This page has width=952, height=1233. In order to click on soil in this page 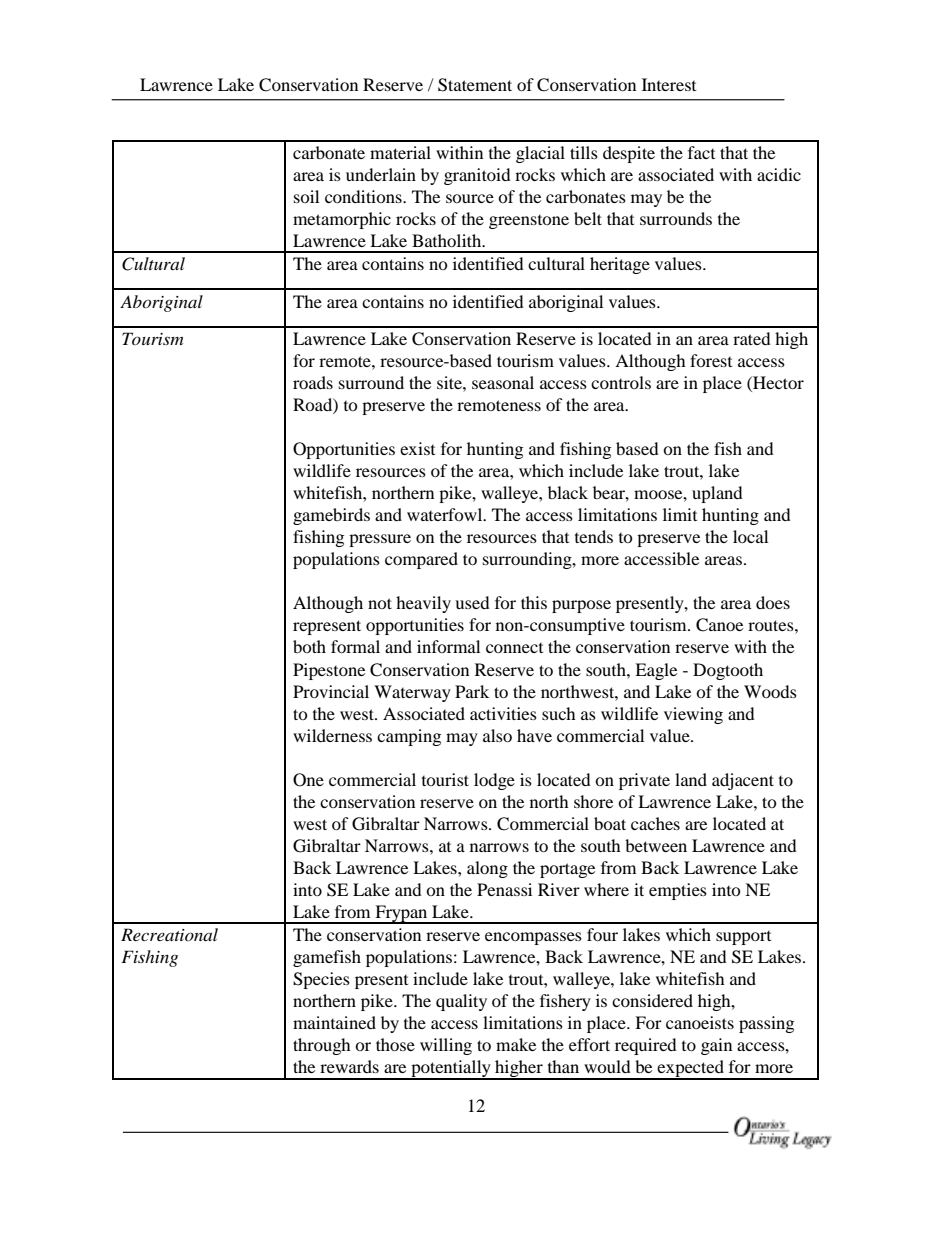, I will do `click(306, 196)`.
